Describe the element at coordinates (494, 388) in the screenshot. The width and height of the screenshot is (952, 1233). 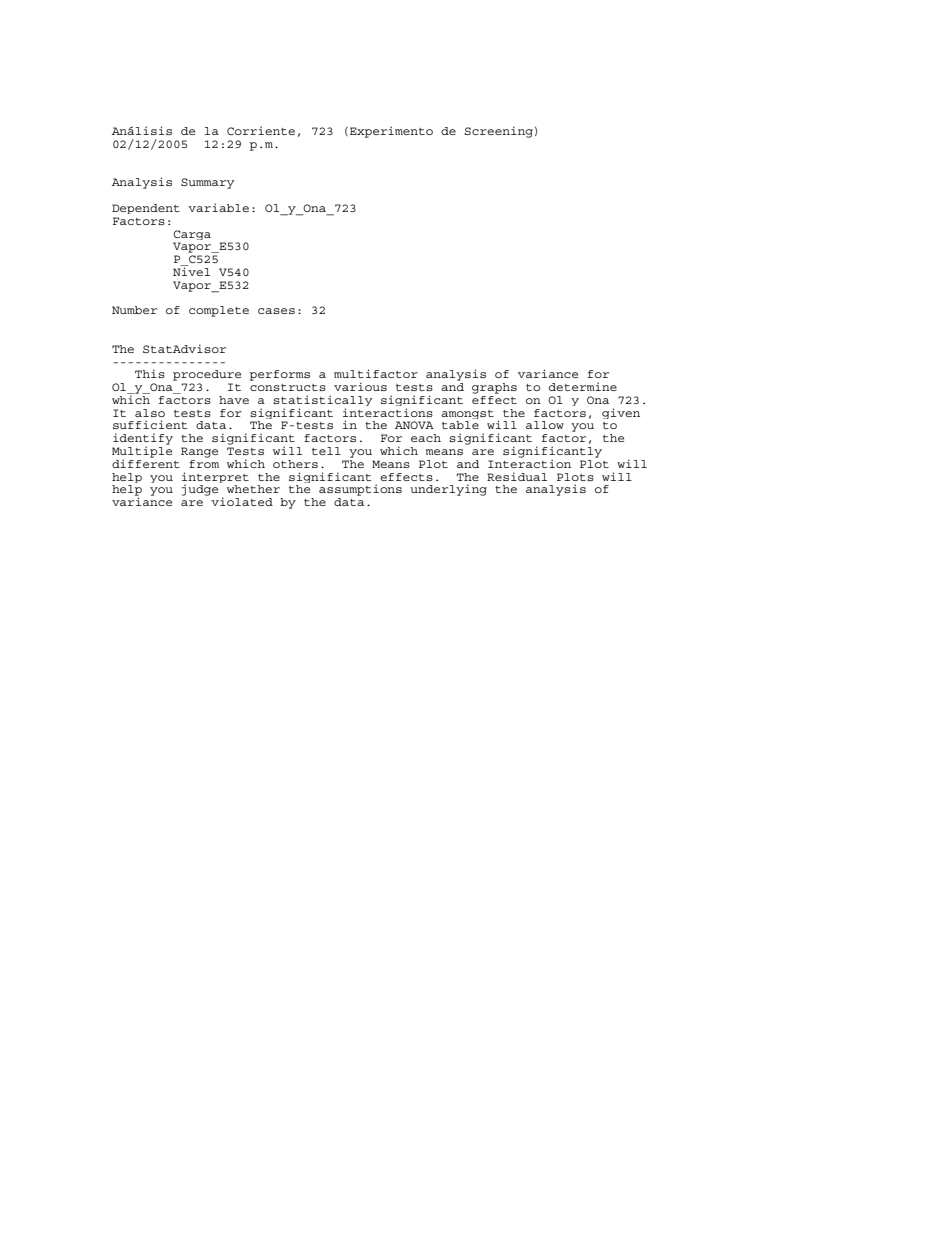
I see `graphs` at that location.
